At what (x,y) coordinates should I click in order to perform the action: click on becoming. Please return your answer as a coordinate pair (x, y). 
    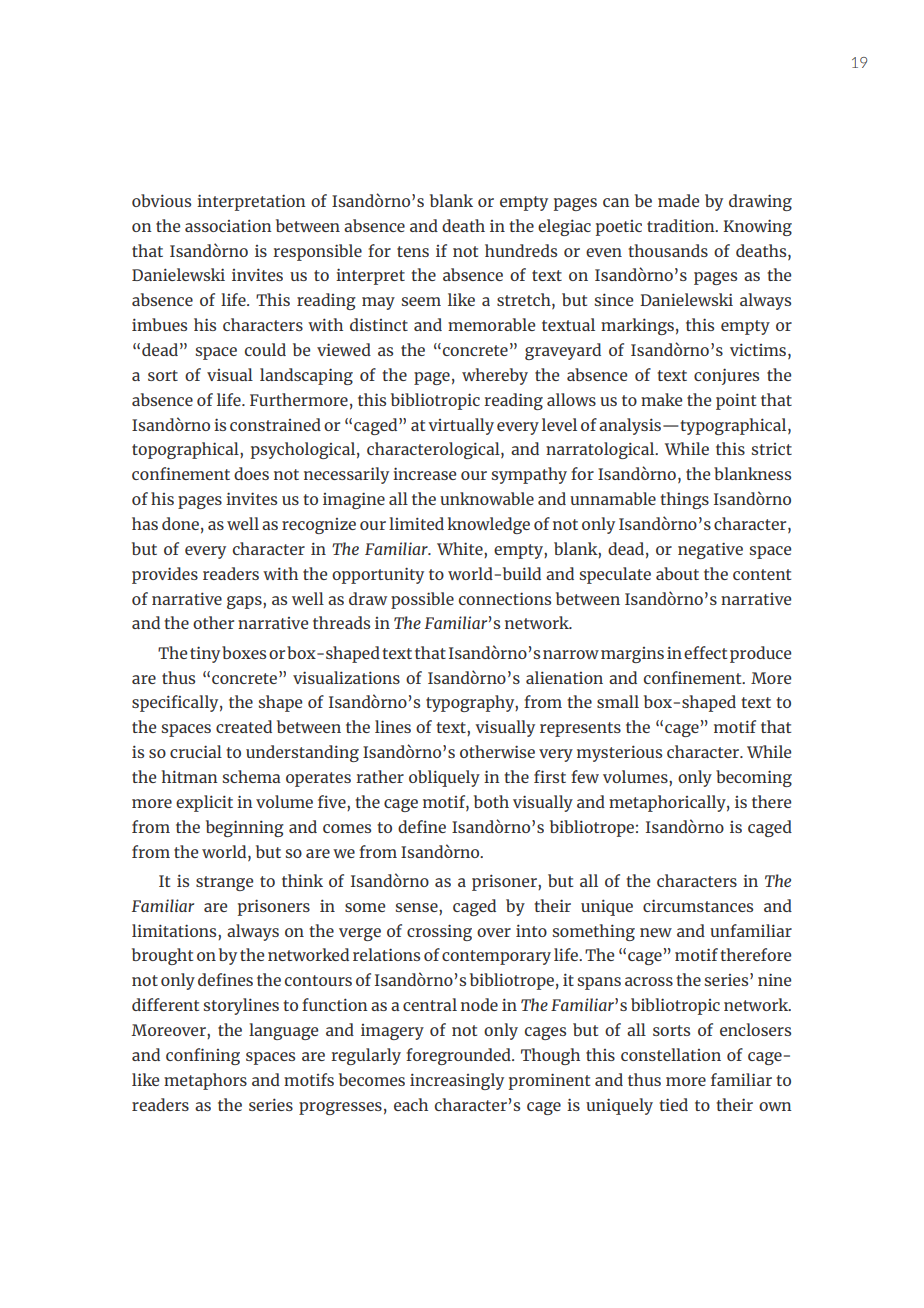
    Looking at the image, I should click on (754, 778).
